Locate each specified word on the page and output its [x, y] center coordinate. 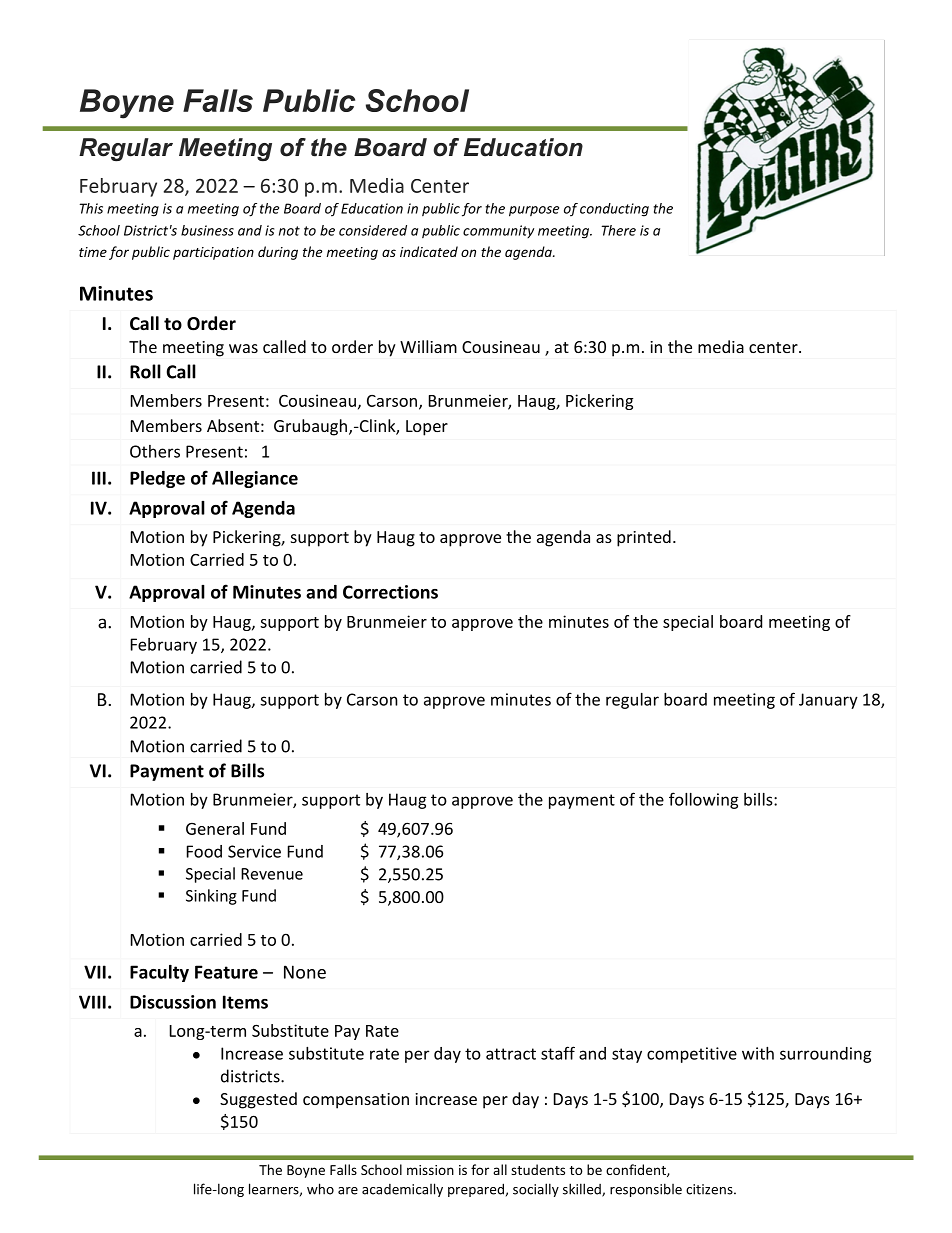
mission [430, 1170]
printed [644, 538]
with [758, 1053]
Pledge [157, 479]
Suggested [258, 1100]
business [207, 230]
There [619, 230]
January [828, 701]
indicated [429, 251]
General [215, 828]
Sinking [211, 897]
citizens [710, 1189]
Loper [427, 428]
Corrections [390, 592]
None [305, 972]
